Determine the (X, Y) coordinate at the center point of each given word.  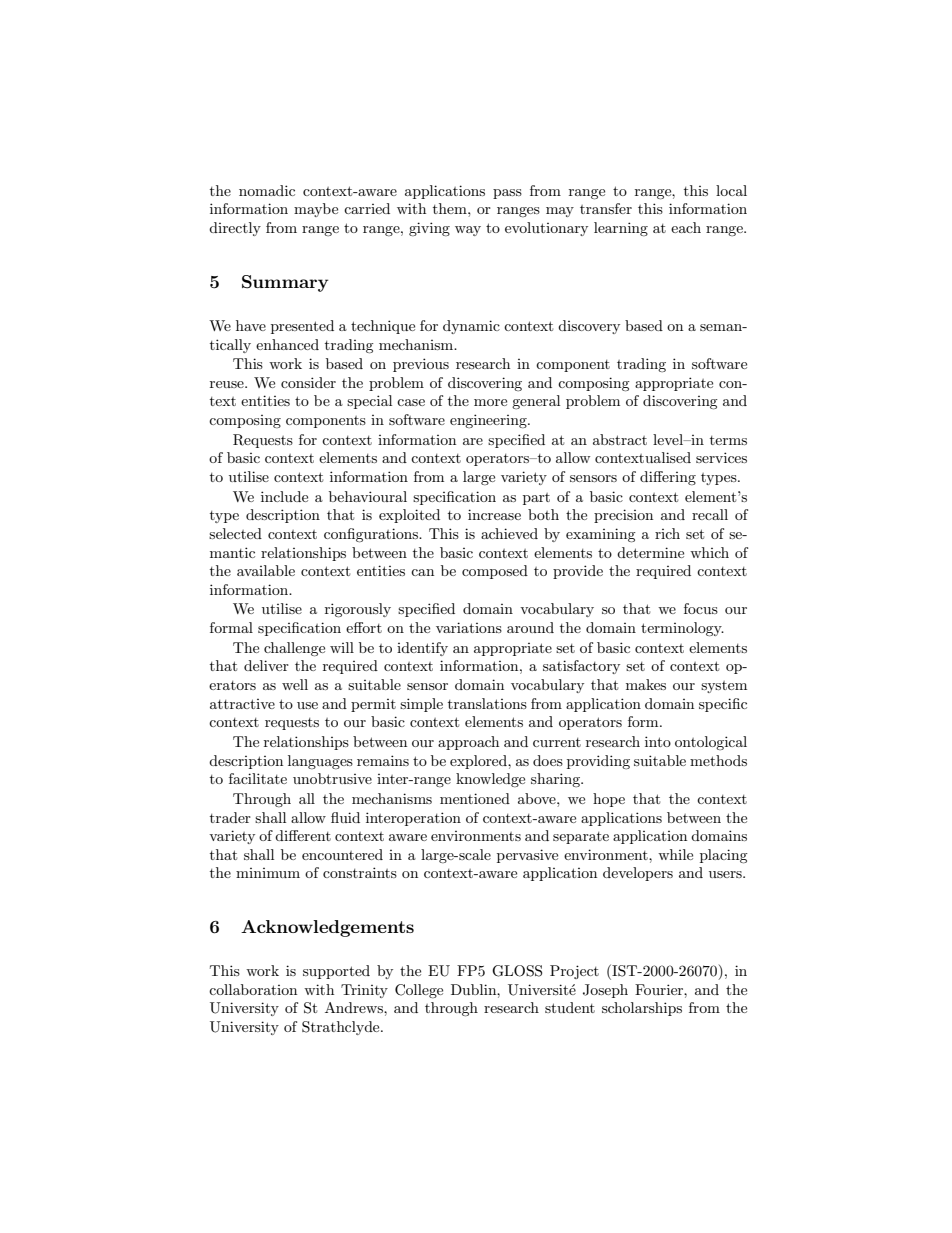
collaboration (253, 989)
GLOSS (517, 971)
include (284, 496)
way (468, 231)
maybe (316, 210)
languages (320, 762)
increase (494, 514)
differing (668, 478)
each (686, 227)
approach (468, 743)
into (658, 741)
